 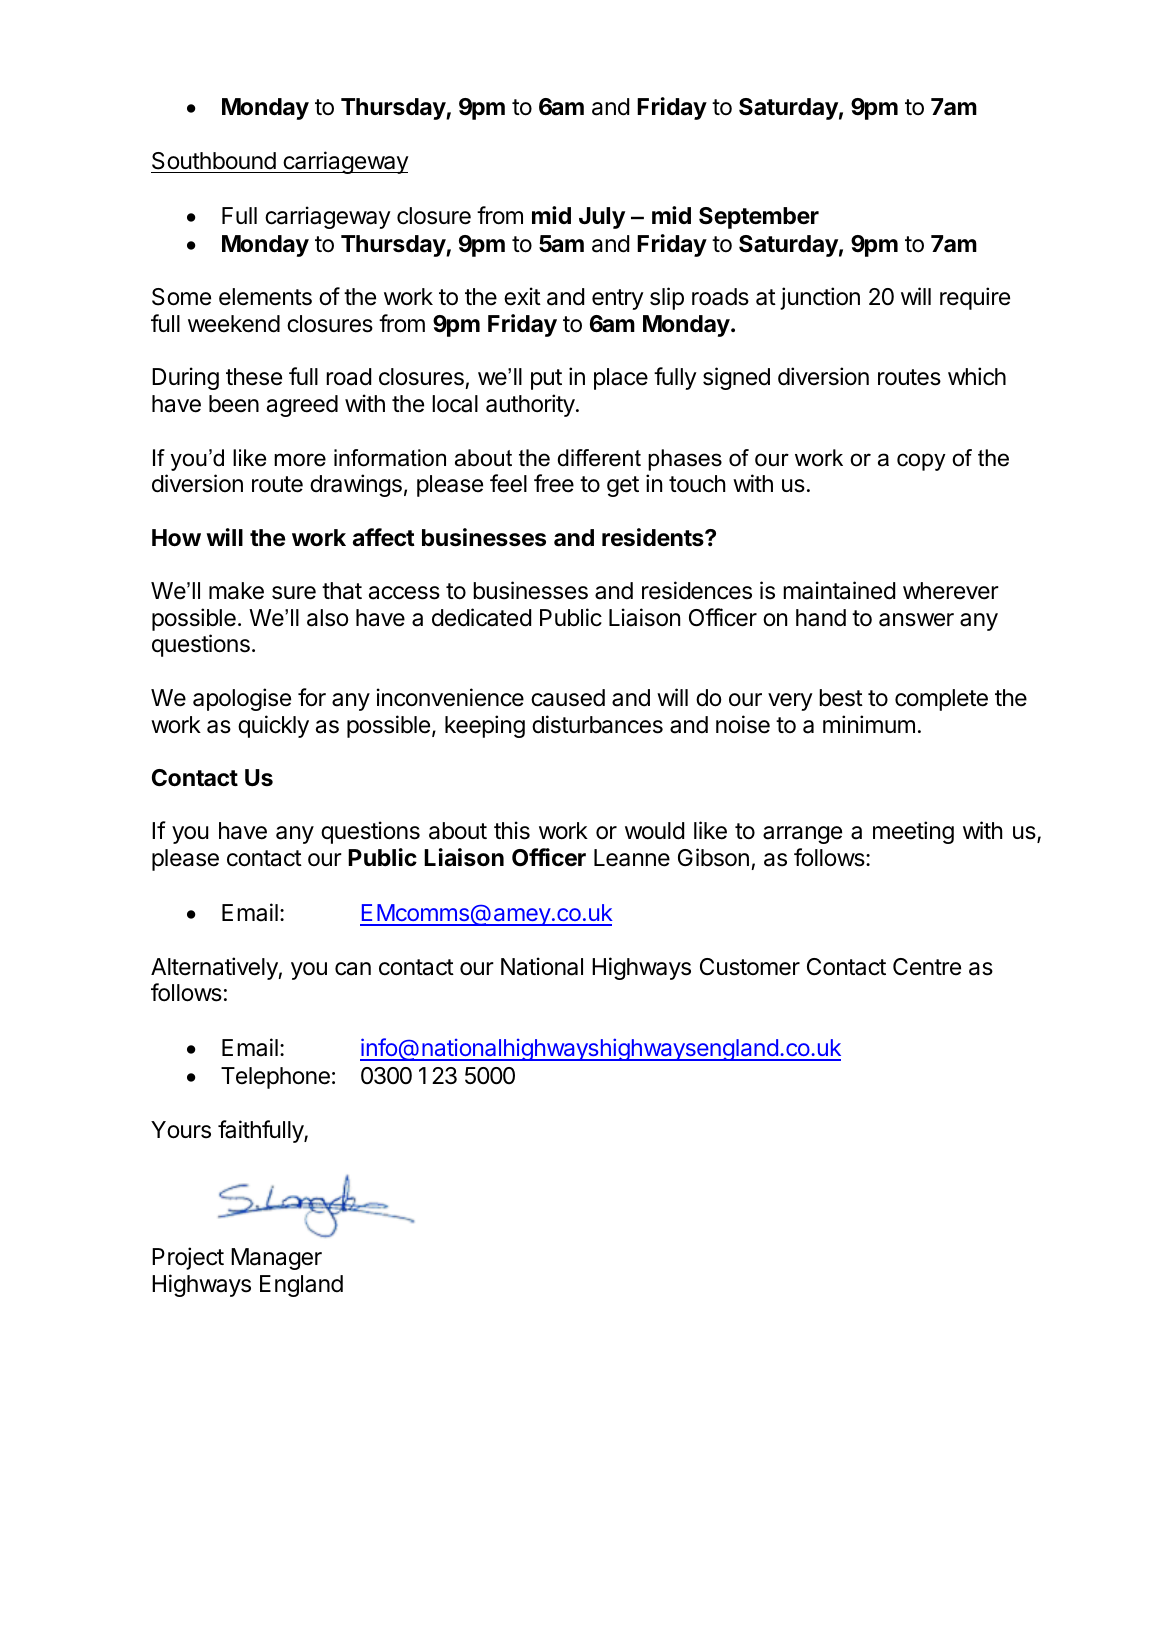 What do you see at coordinates (869, 724) in the document?
I see `minimum` at bounding box center [869, 724].
